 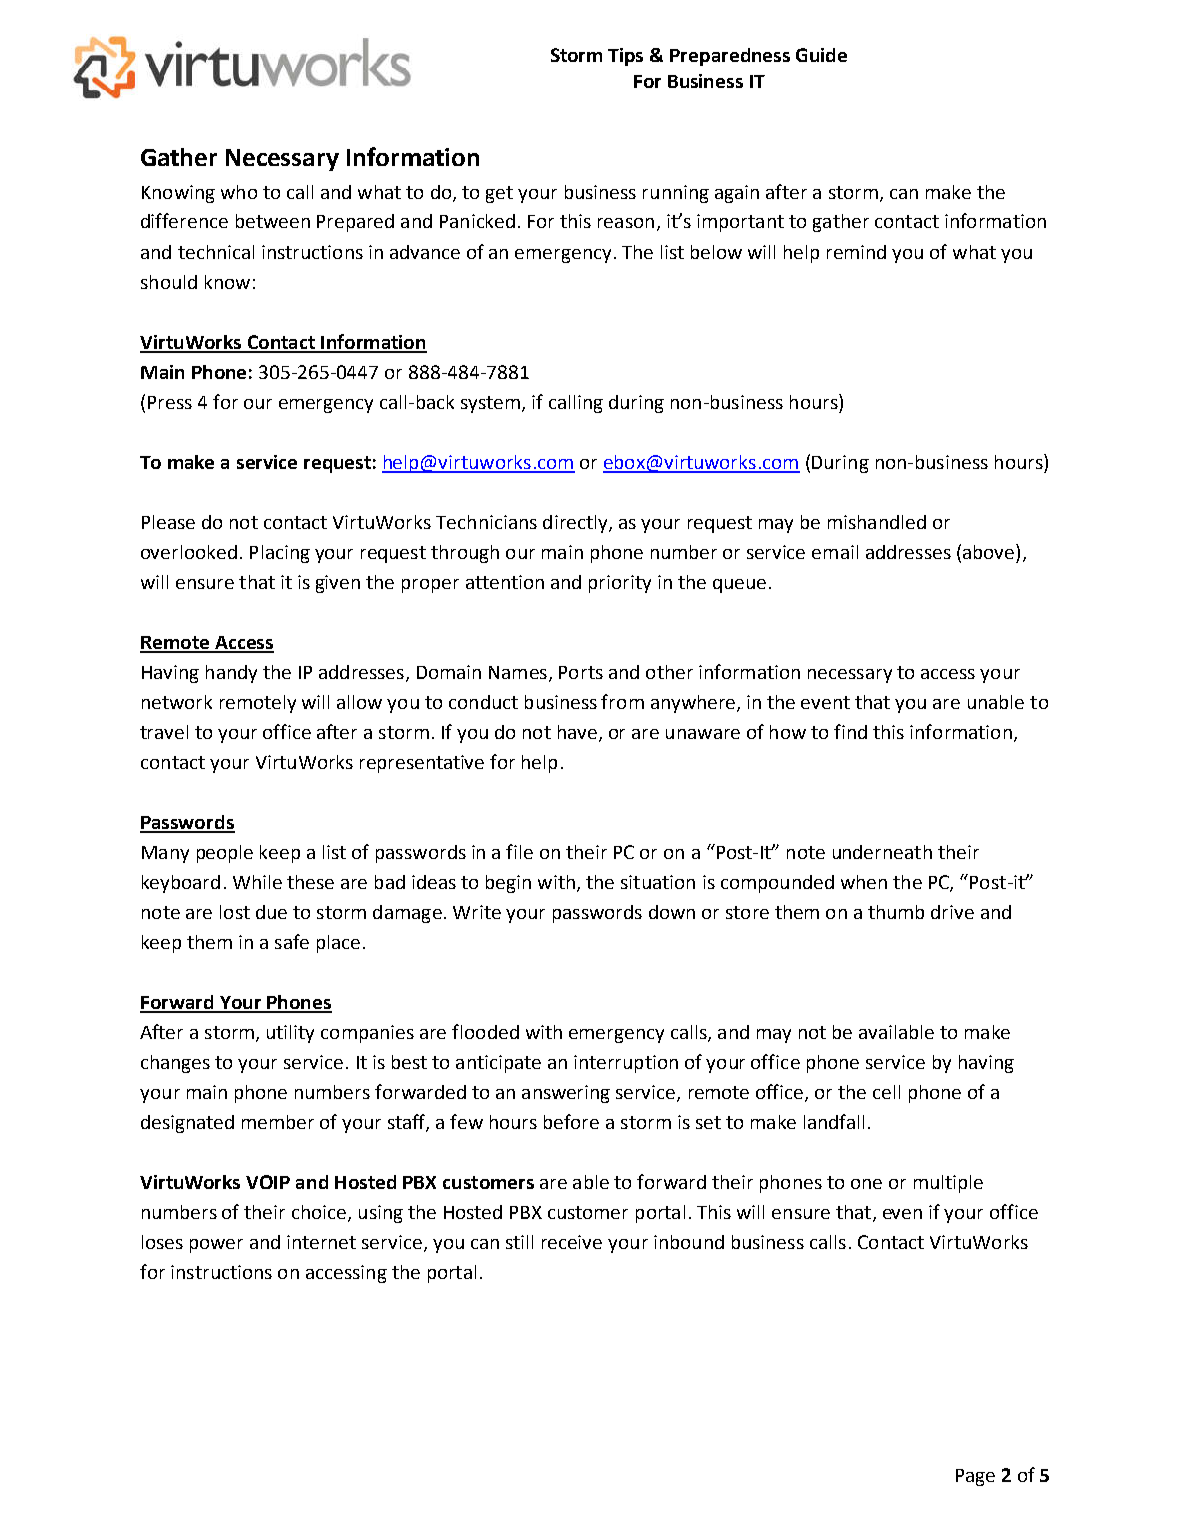 I want to click on Guide, so click(x=821, y=55).
